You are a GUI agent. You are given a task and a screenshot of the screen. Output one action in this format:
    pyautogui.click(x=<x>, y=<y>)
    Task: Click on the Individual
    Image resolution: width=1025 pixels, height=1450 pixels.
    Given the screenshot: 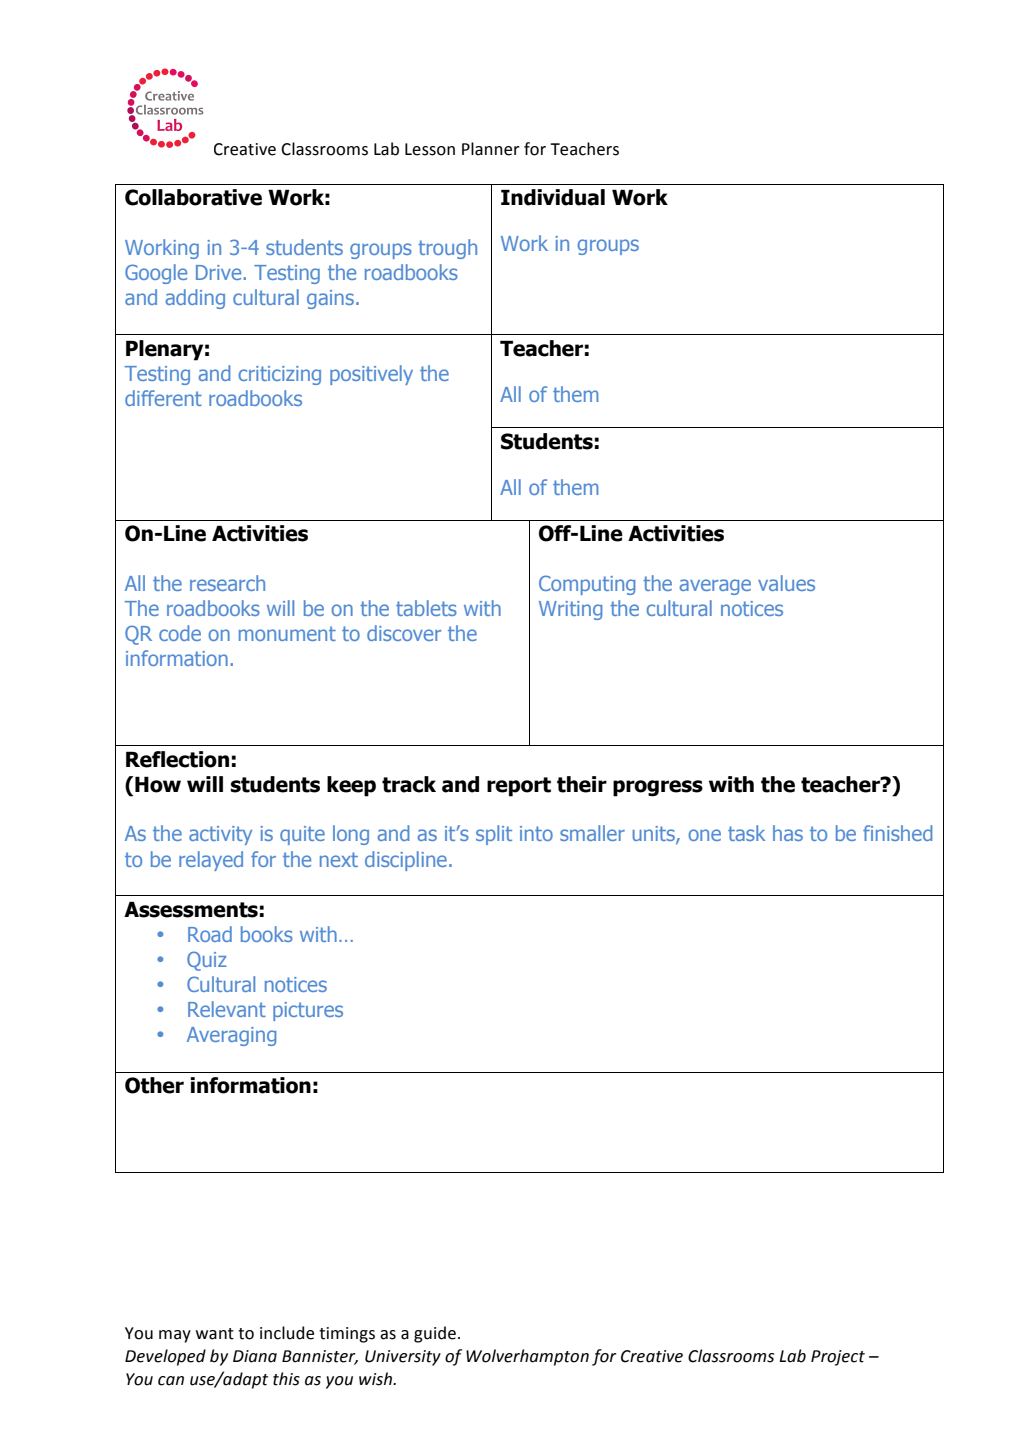 What is the action you would take?
    pyautogui.click(x=553, y=197)
